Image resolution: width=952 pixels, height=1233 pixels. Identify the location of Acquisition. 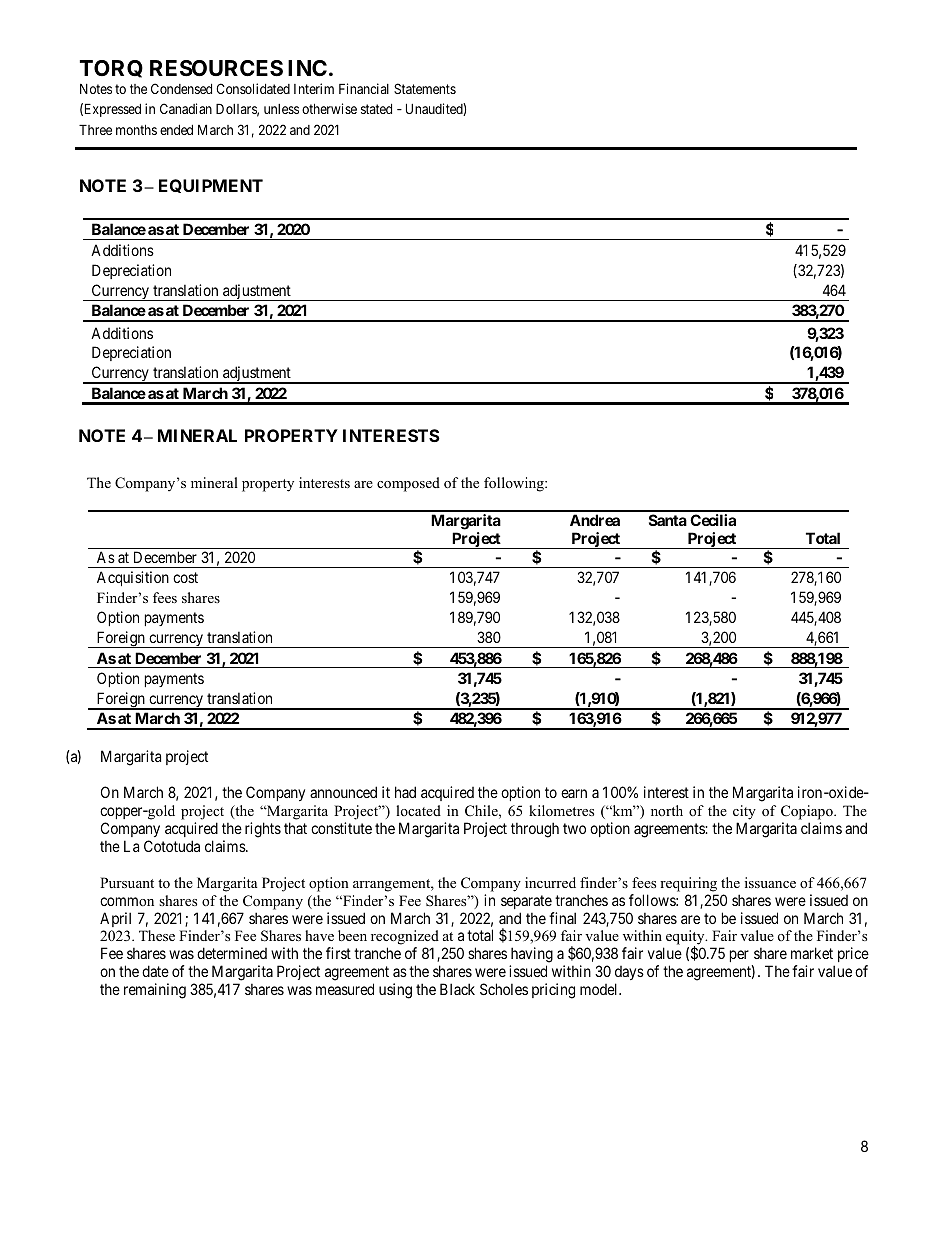
(133, 578).
